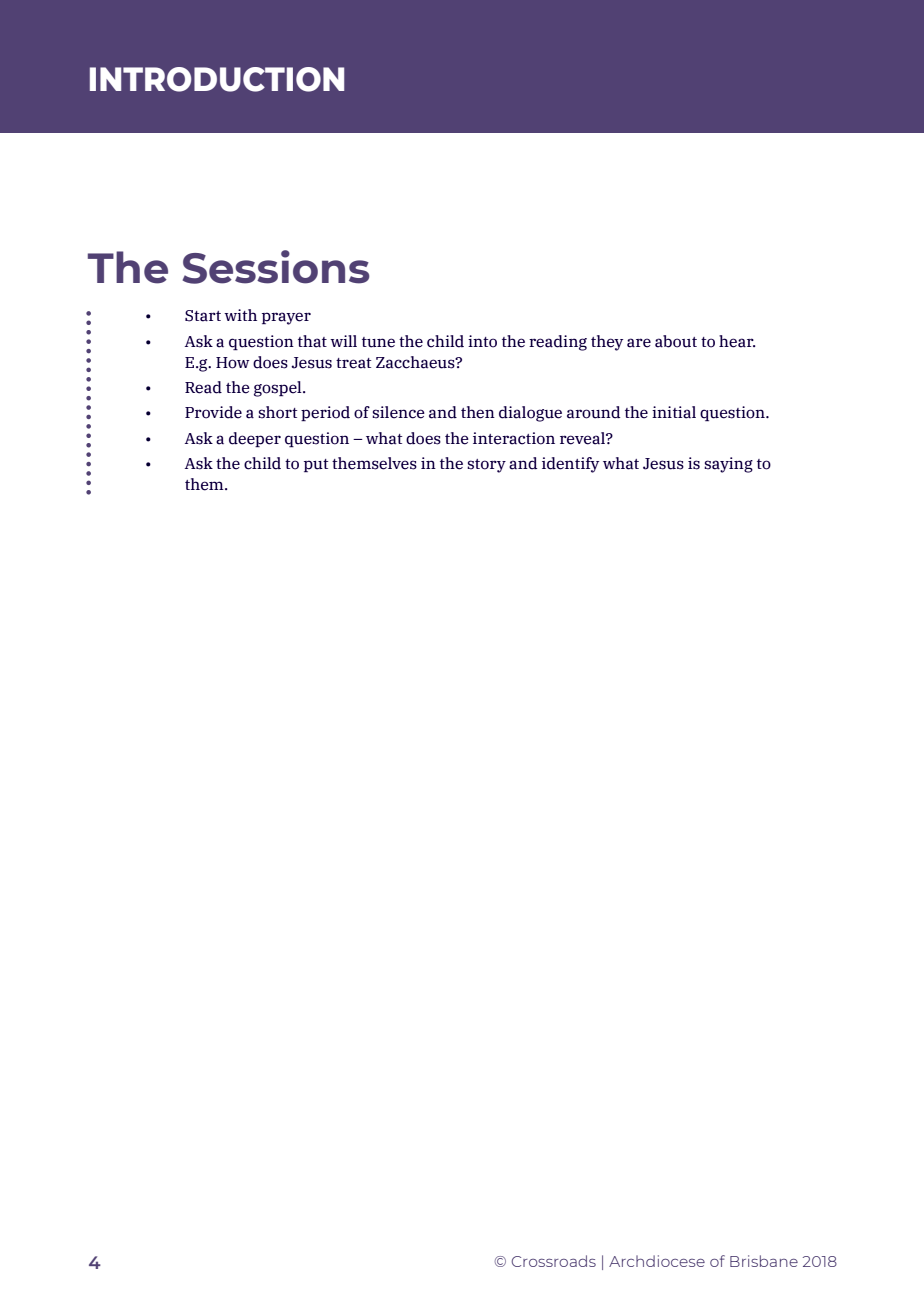  Describe the element at coordinates (255, 439) in the image. I see `deeper` at that location.
